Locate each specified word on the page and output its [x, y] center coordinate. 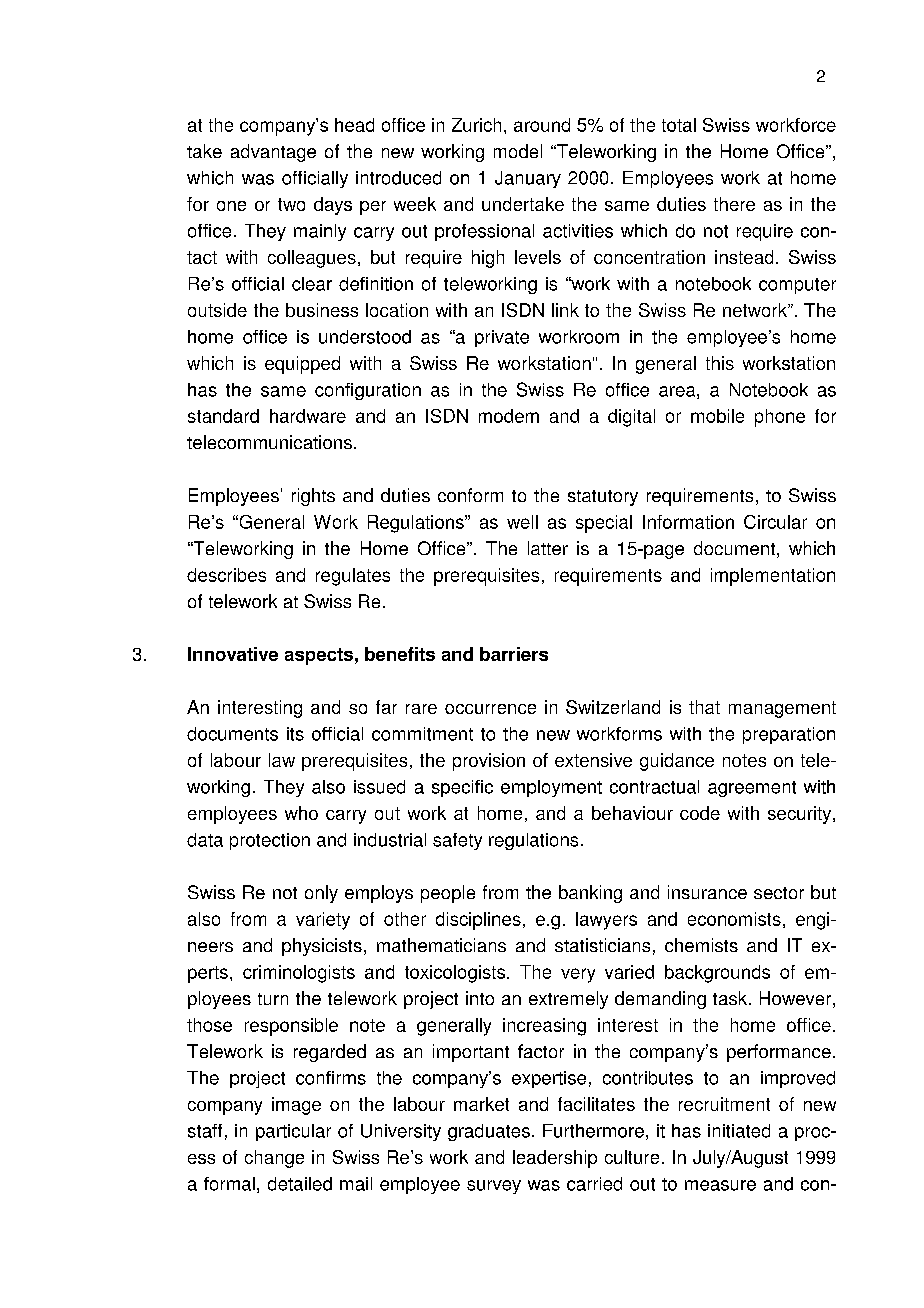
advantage [273, 153]
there [734, 204]
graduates [489, 1132]
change [274, 1159]
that [704, 707]
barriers [514, 654]
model [518, 151]
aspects [319, 656]
